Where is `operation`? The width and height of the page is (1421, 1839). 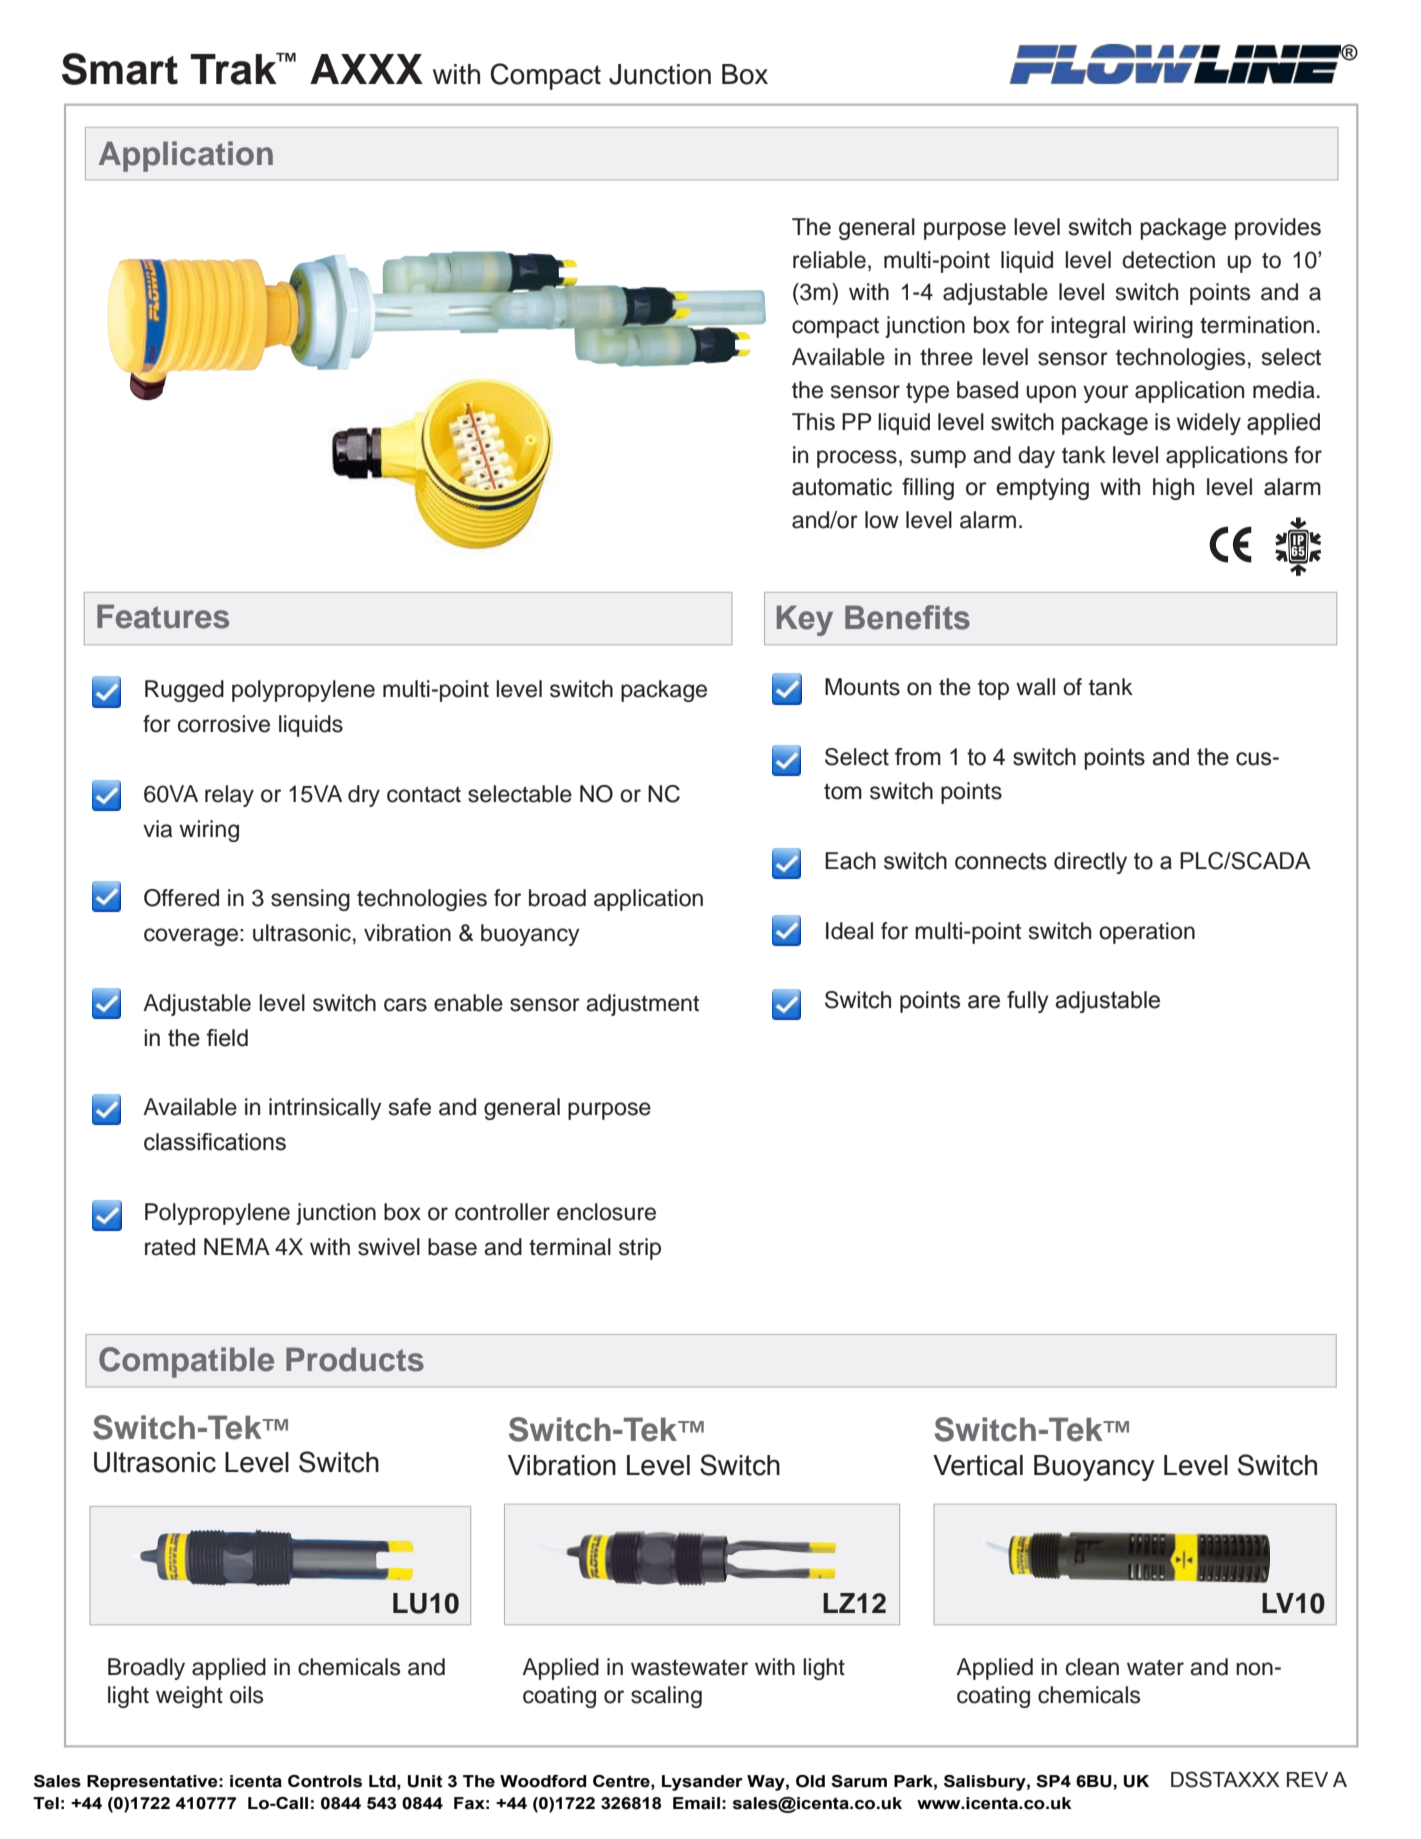 operation is located at coordinates (1147, 933).
